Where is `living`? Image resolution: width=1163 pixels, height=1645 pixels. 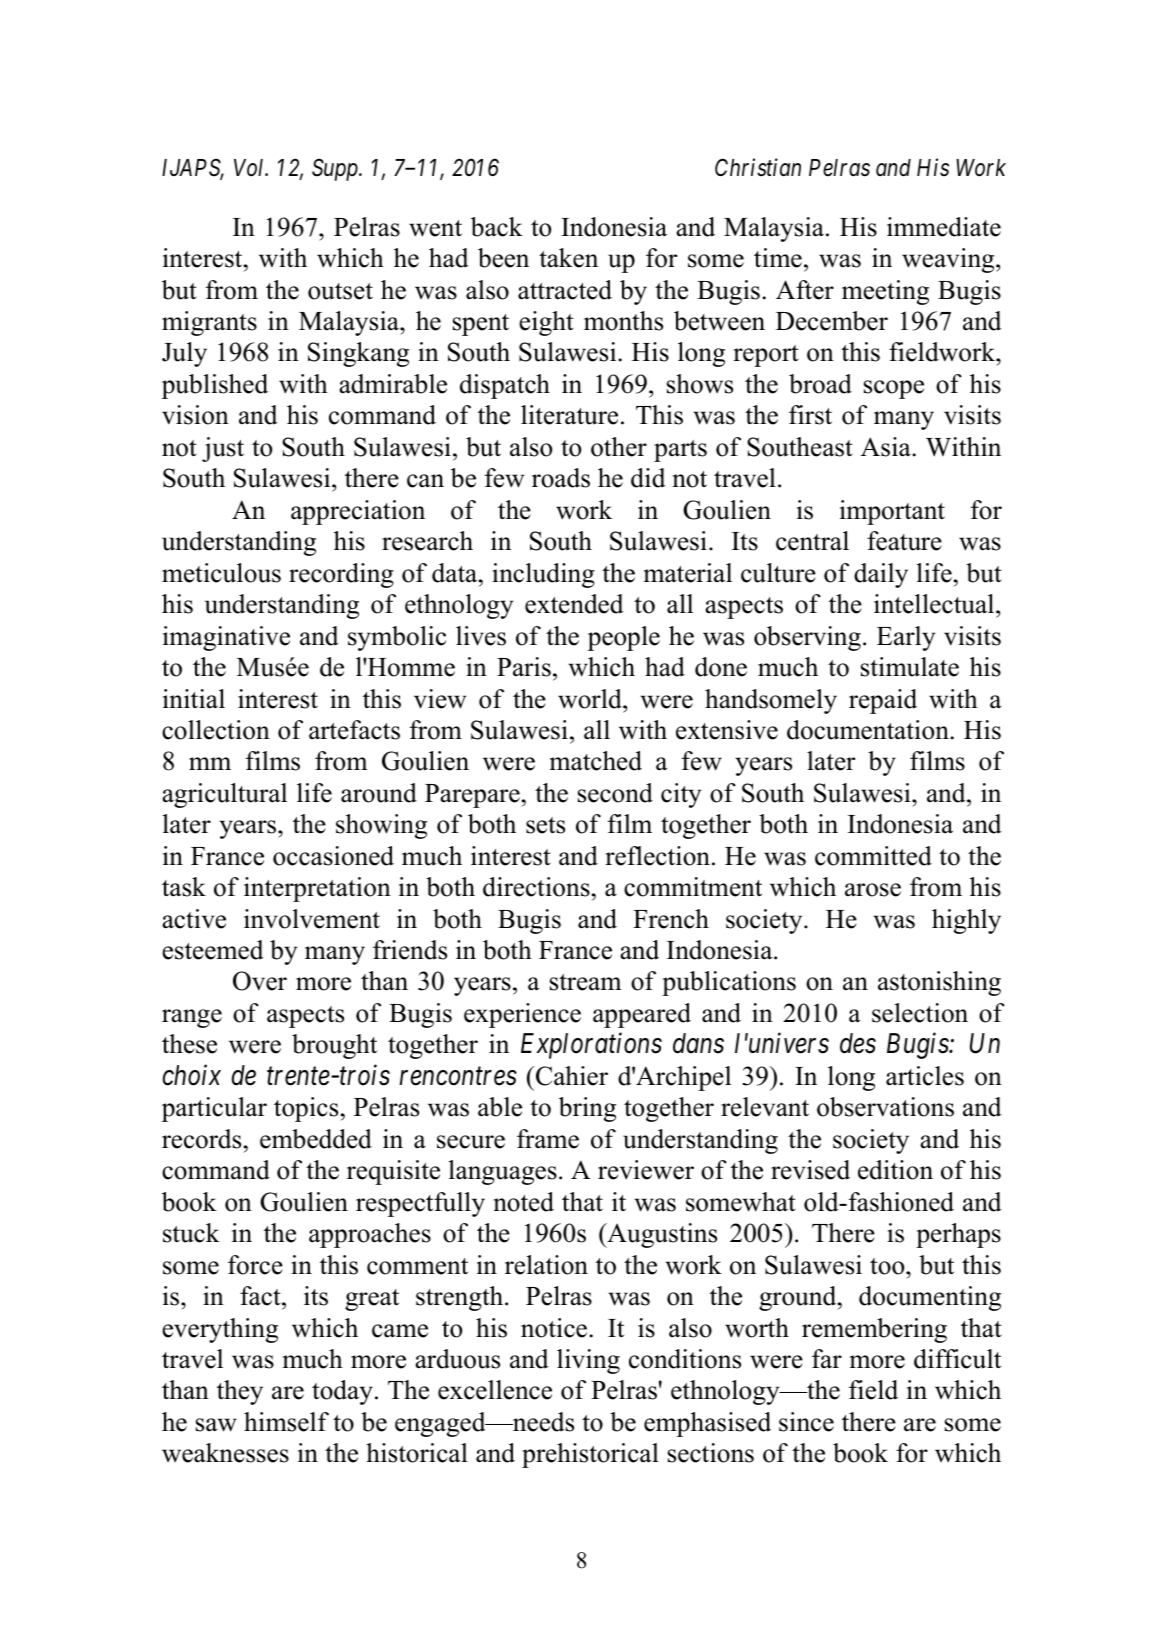
living is located at coordinates (588, 1361).
